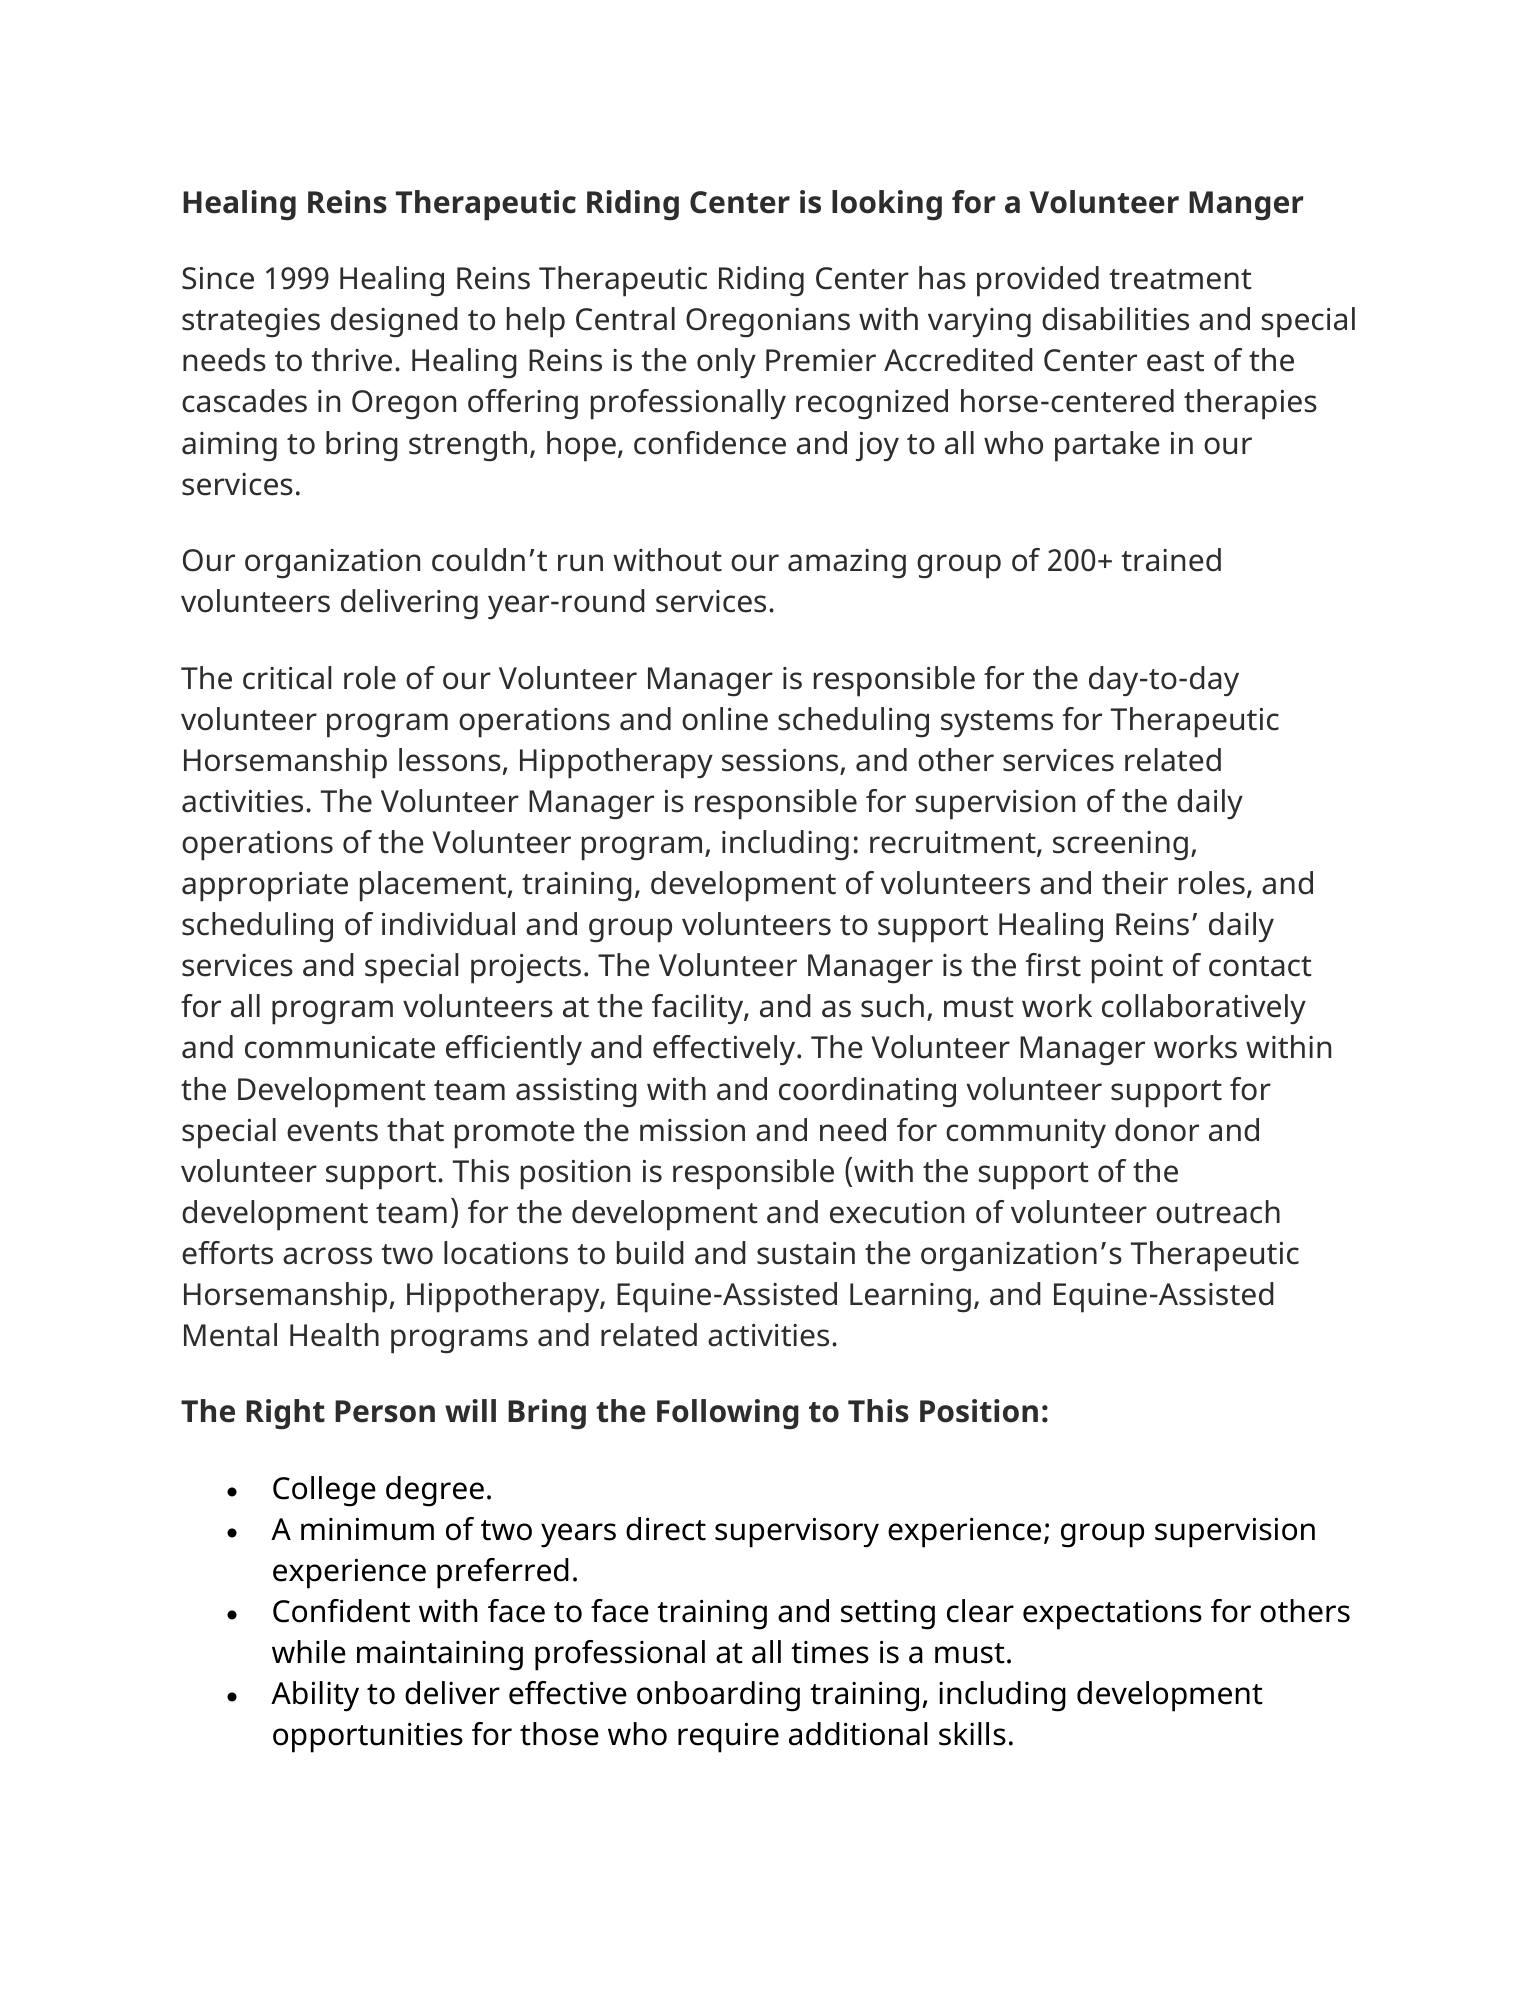  What do you see at coordinates (625, 319) in the document?
I see `Central` at bounding box center [625, 319].
